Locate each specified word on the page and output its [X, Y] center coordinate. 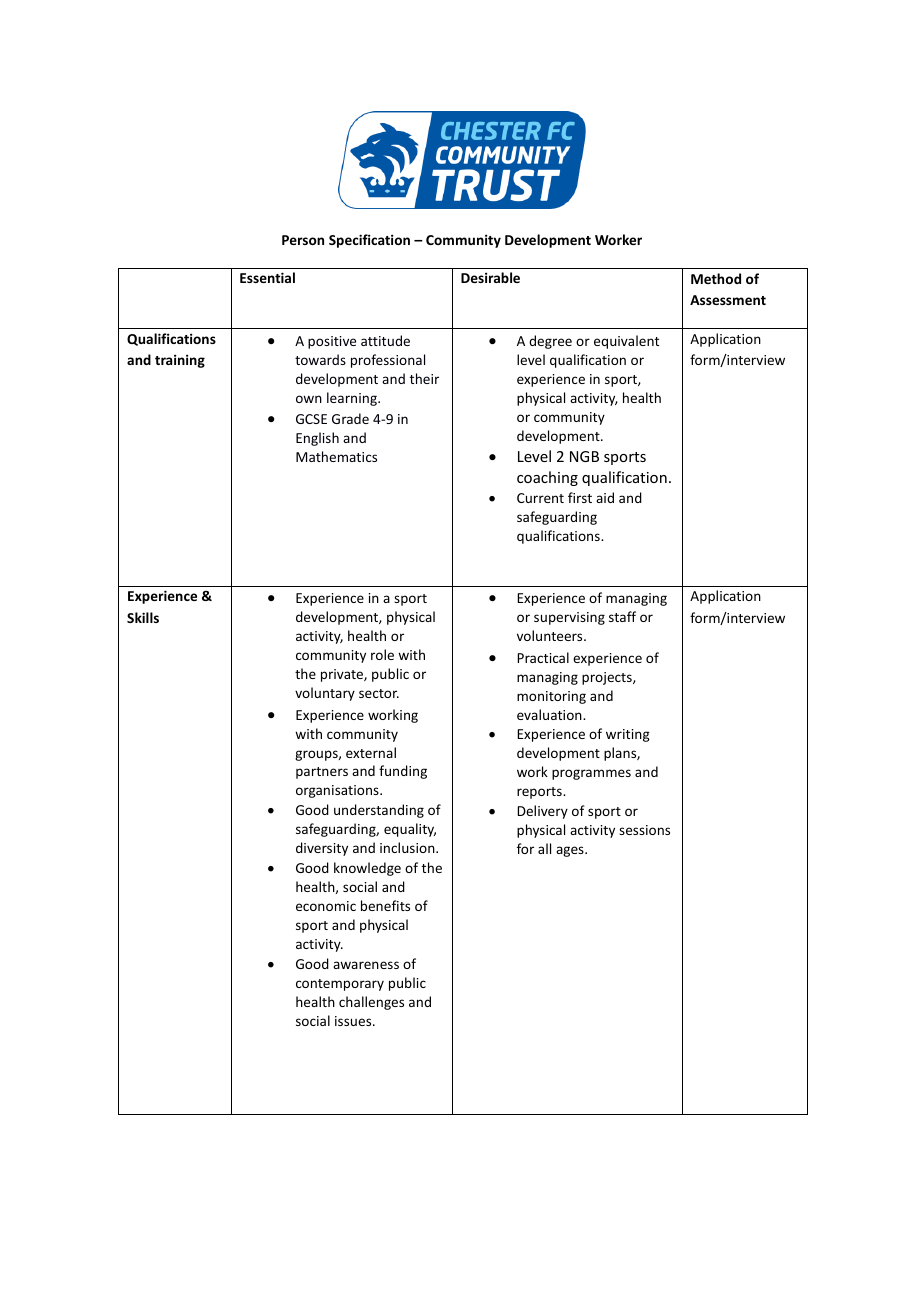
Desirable [490, 277]
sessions [644, 830]
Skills [143, 617]
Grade [350, 418]
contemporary [340, 985]
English [317, 439]
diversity [322, 849]
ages [571, 851]
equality [410, 830]
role [382, 654]
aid [605, 497]
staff [622, 616]
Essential [267, 277]
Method [716, 278]
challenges [371, 1003]
